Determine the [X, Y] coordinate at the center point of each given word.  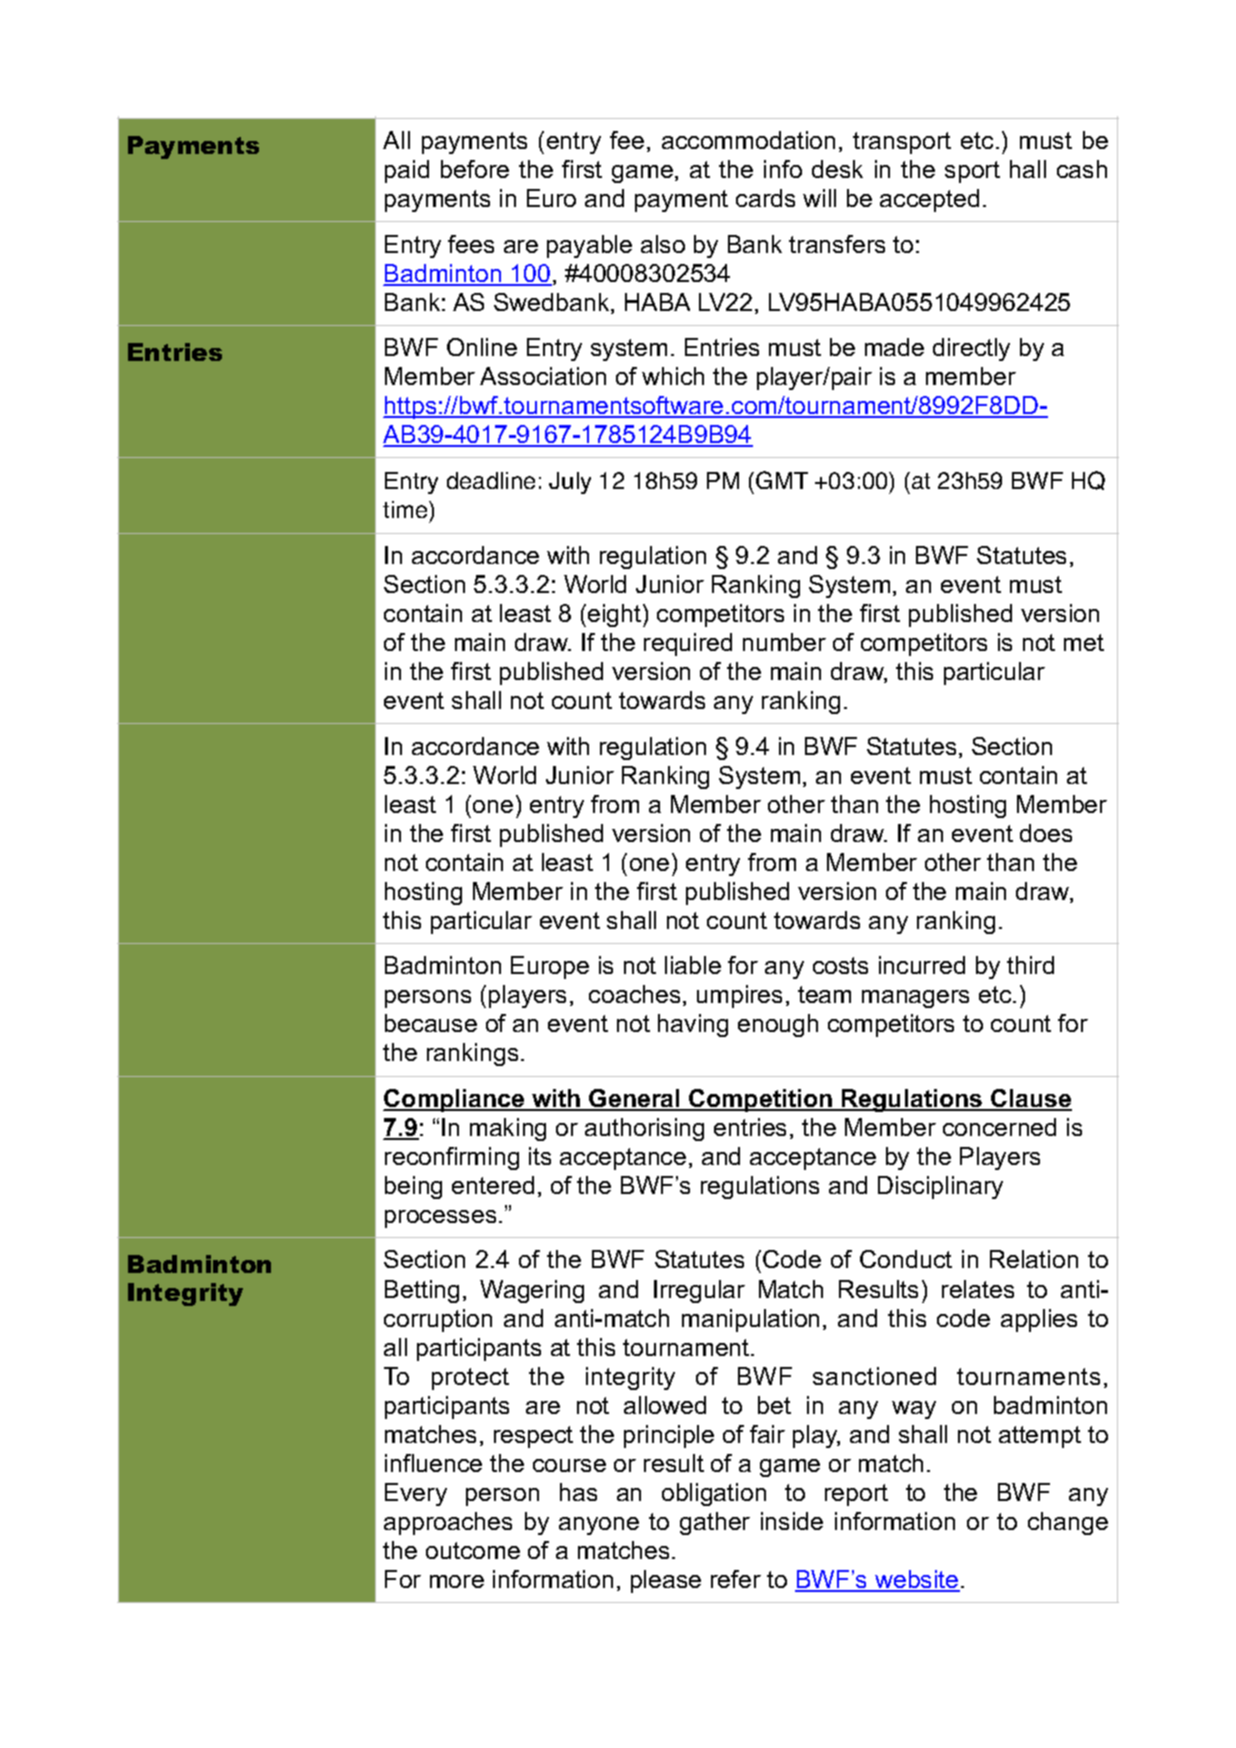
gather [715, 1523]
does [1046, 833]
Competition [761, 1100]
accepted [929, 200]
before [475, 169]
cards [765, 198]
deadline [491, 480]
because [431, 1023]
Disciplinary [940, 1187]
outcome [473, 1550]
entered [493, 1185]
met [1084, 642]
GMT [782, 480]
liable [693, 965]
